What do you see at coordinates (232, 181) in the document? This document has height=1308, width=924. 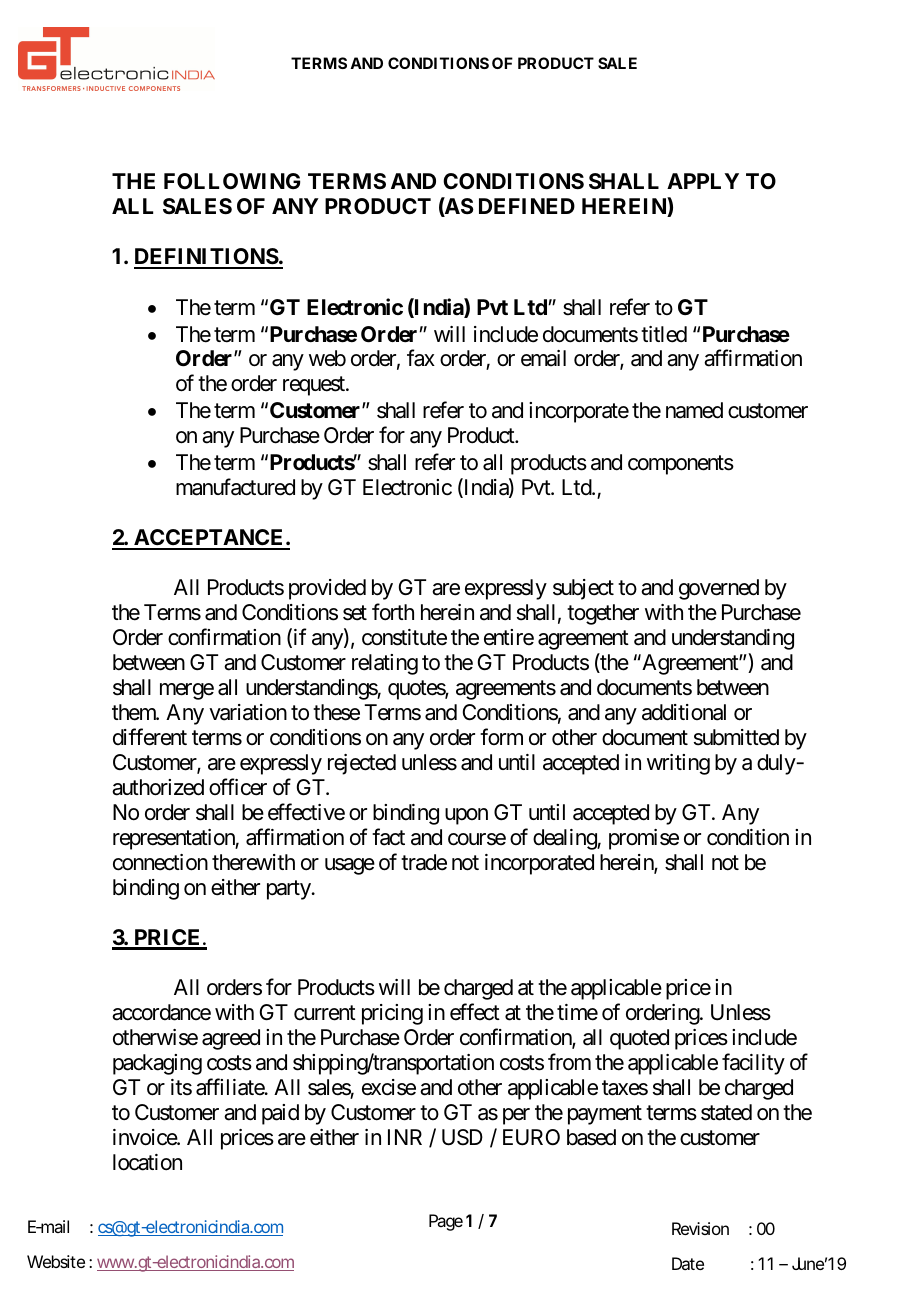 I see `FOLLOWING` at bounding box center [232, 181].
